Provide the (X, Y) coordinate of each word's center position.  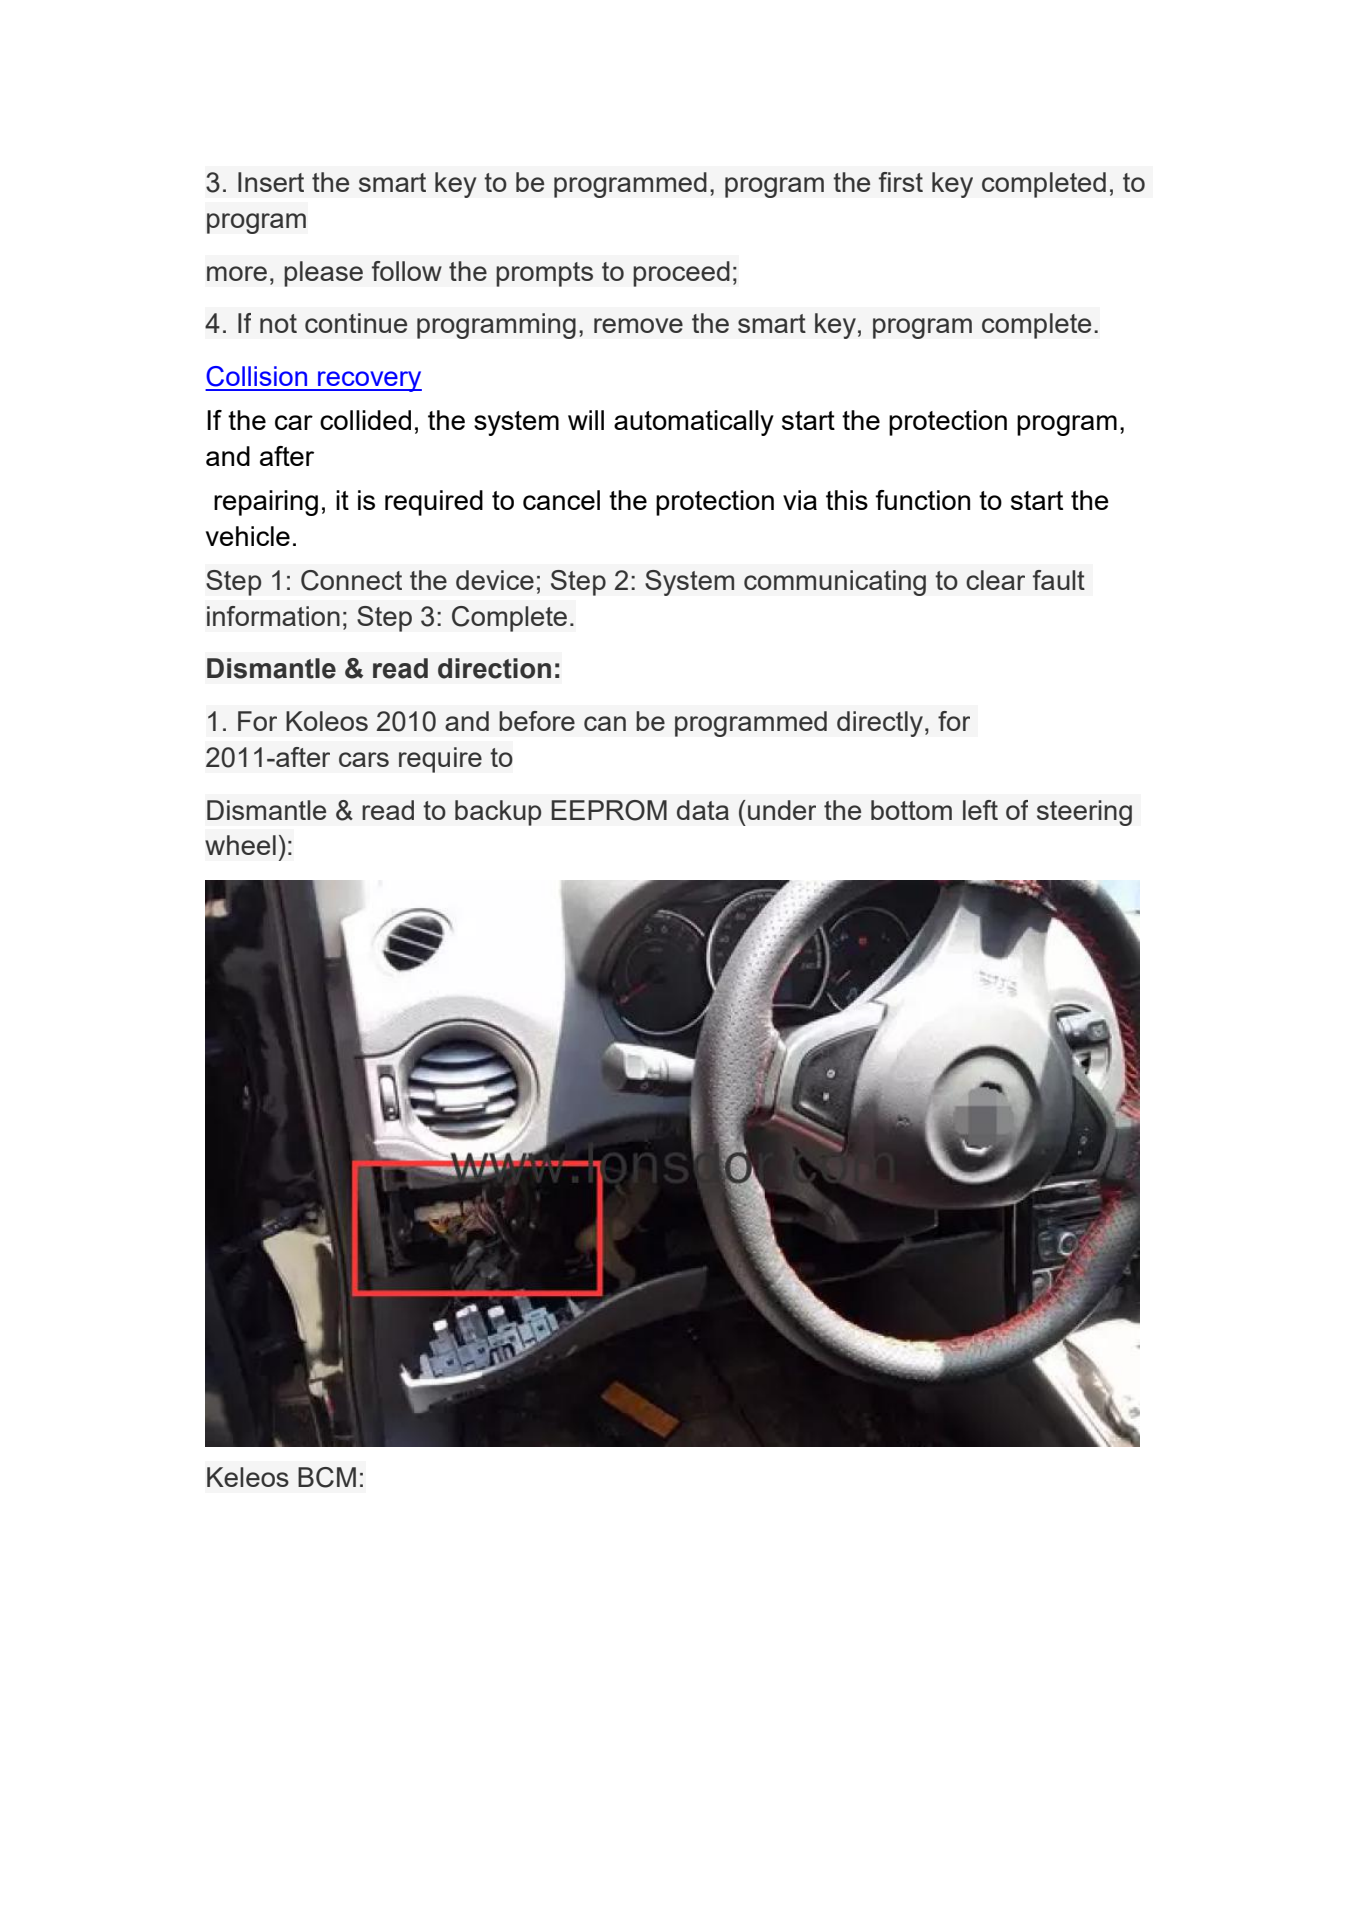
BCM (327, 1477)
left (980, 810)
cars (364, 759)
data (703, 810)
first (901, 182)
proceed (681, 274)
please (323, 274)
